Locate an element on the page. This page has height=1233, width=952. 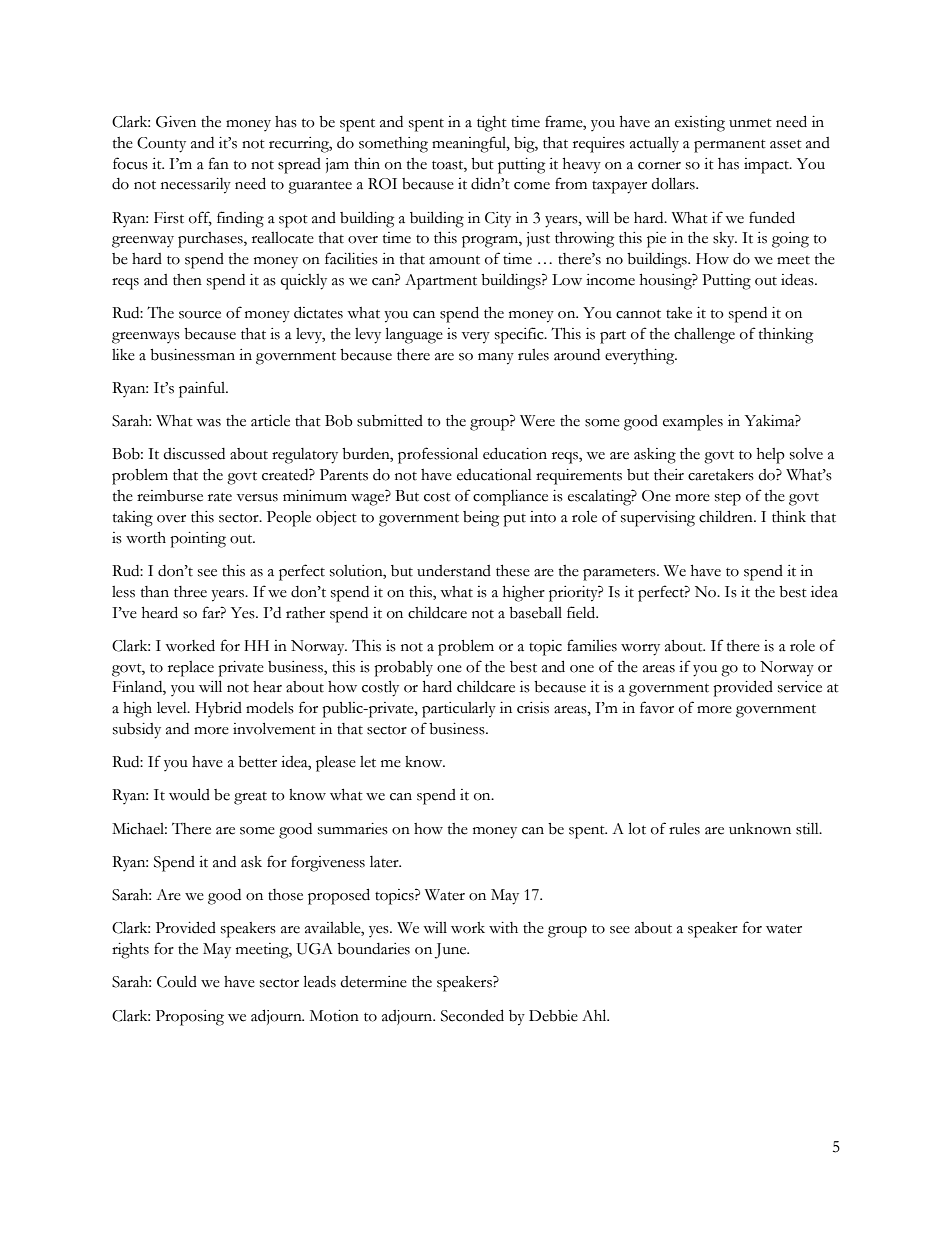
professional is located at coordinates (438, 455).
